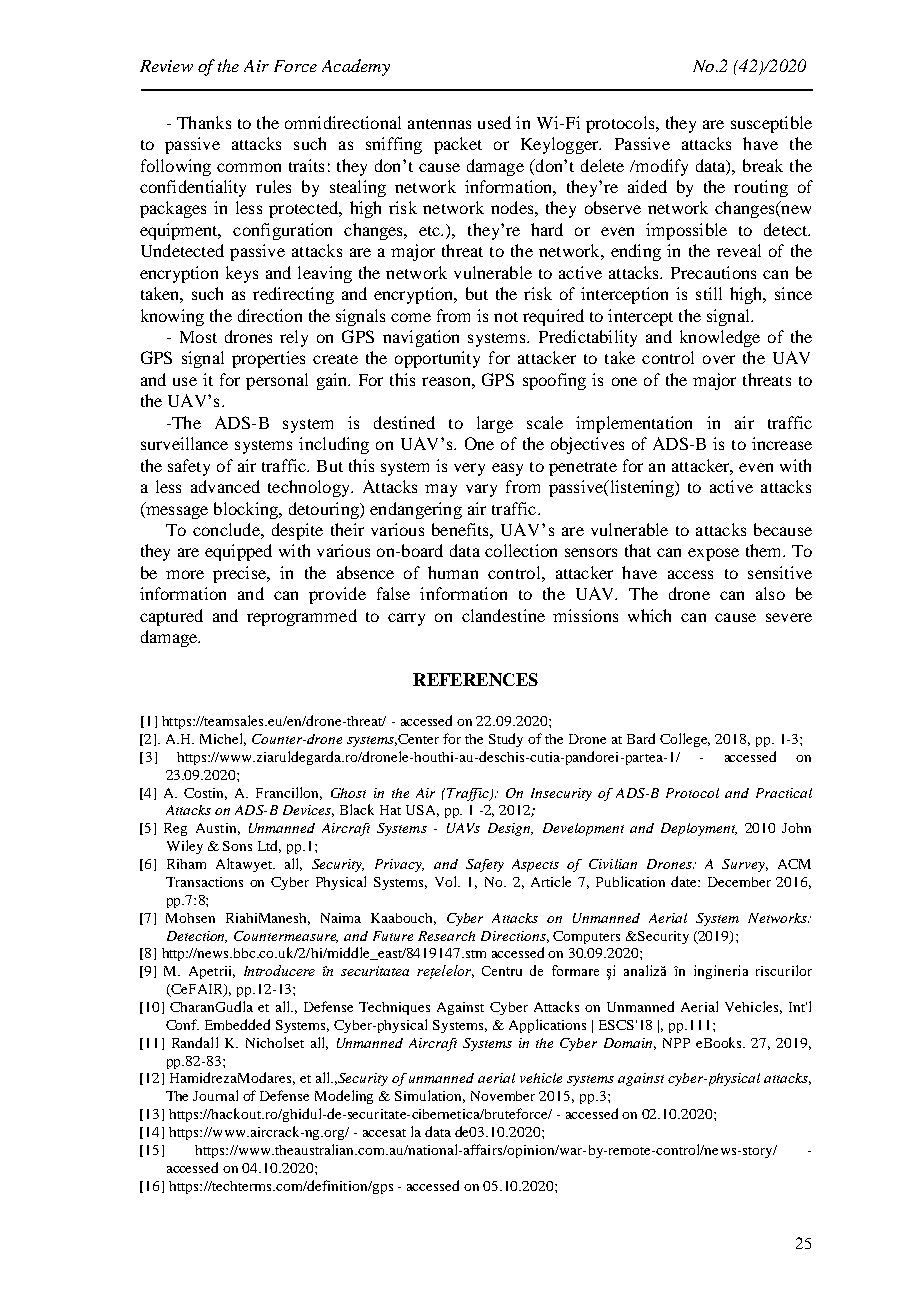 This screenshot has width=924, height=1308. I want to click on College, so click(685, 740).
